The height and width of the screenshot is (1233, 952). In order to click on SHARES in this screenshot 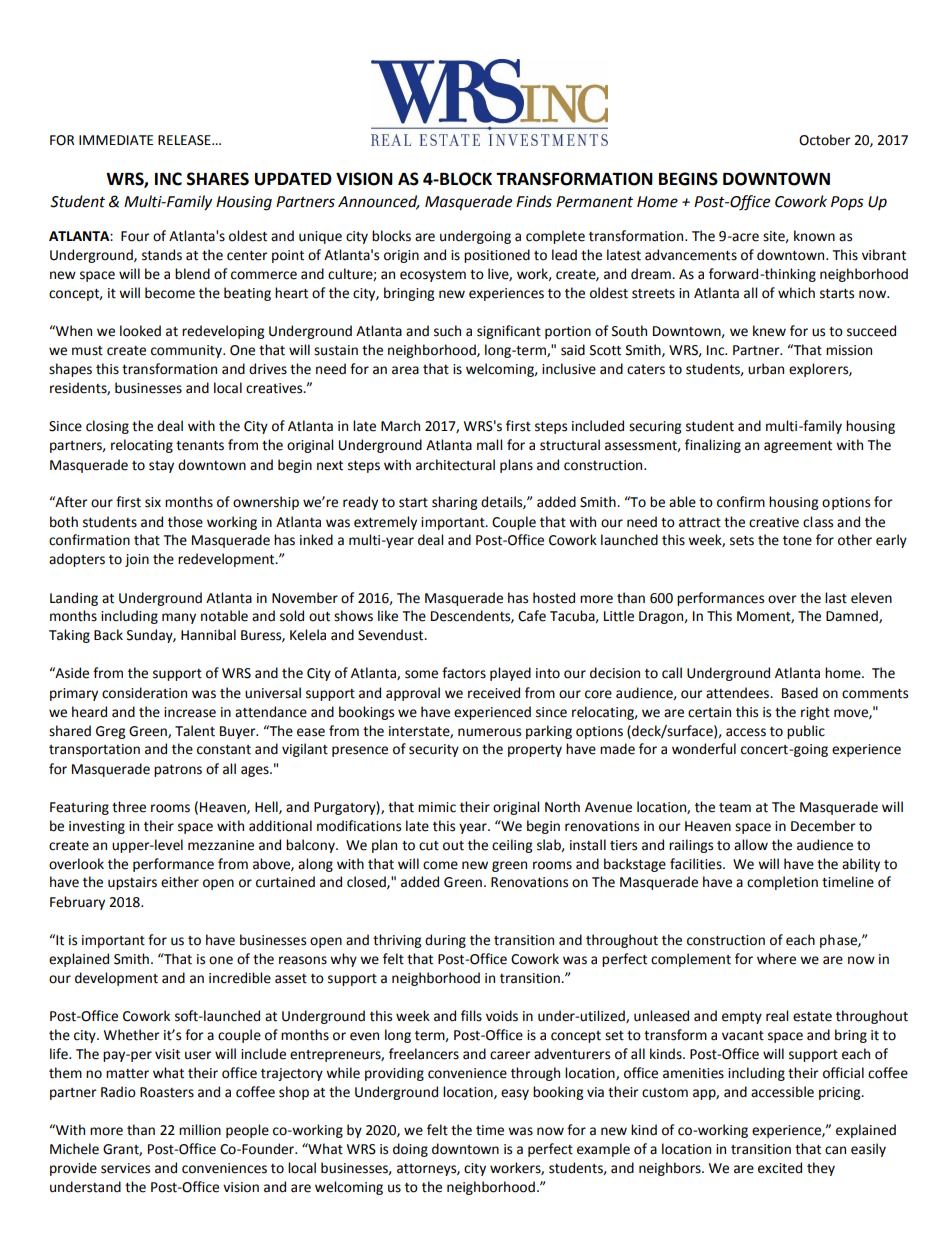, I will do `click(218, 179)`.
